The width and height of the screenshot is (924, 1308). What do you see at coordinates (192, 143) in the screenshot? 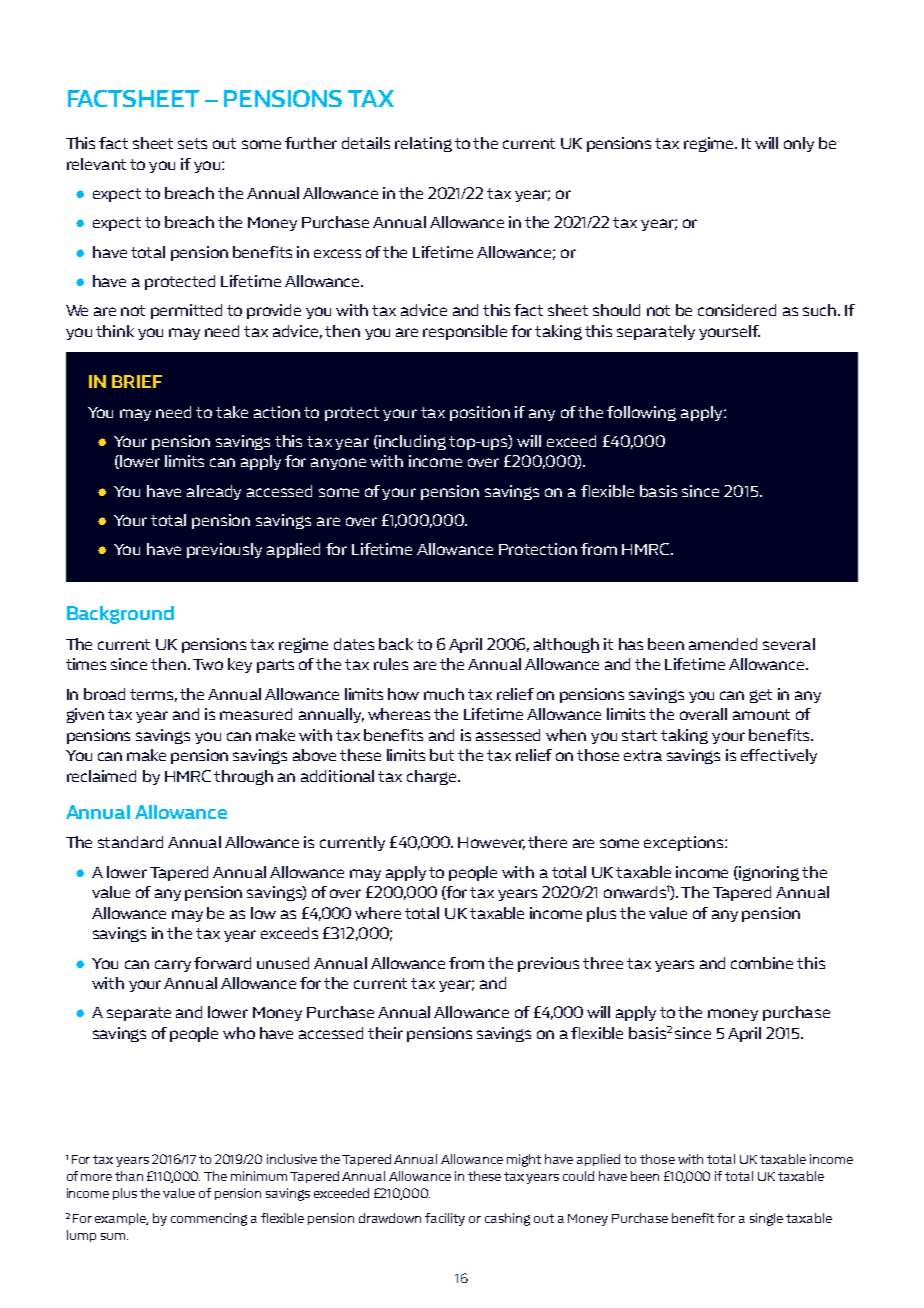
I see `sets` at bounding box center [192, 143].
